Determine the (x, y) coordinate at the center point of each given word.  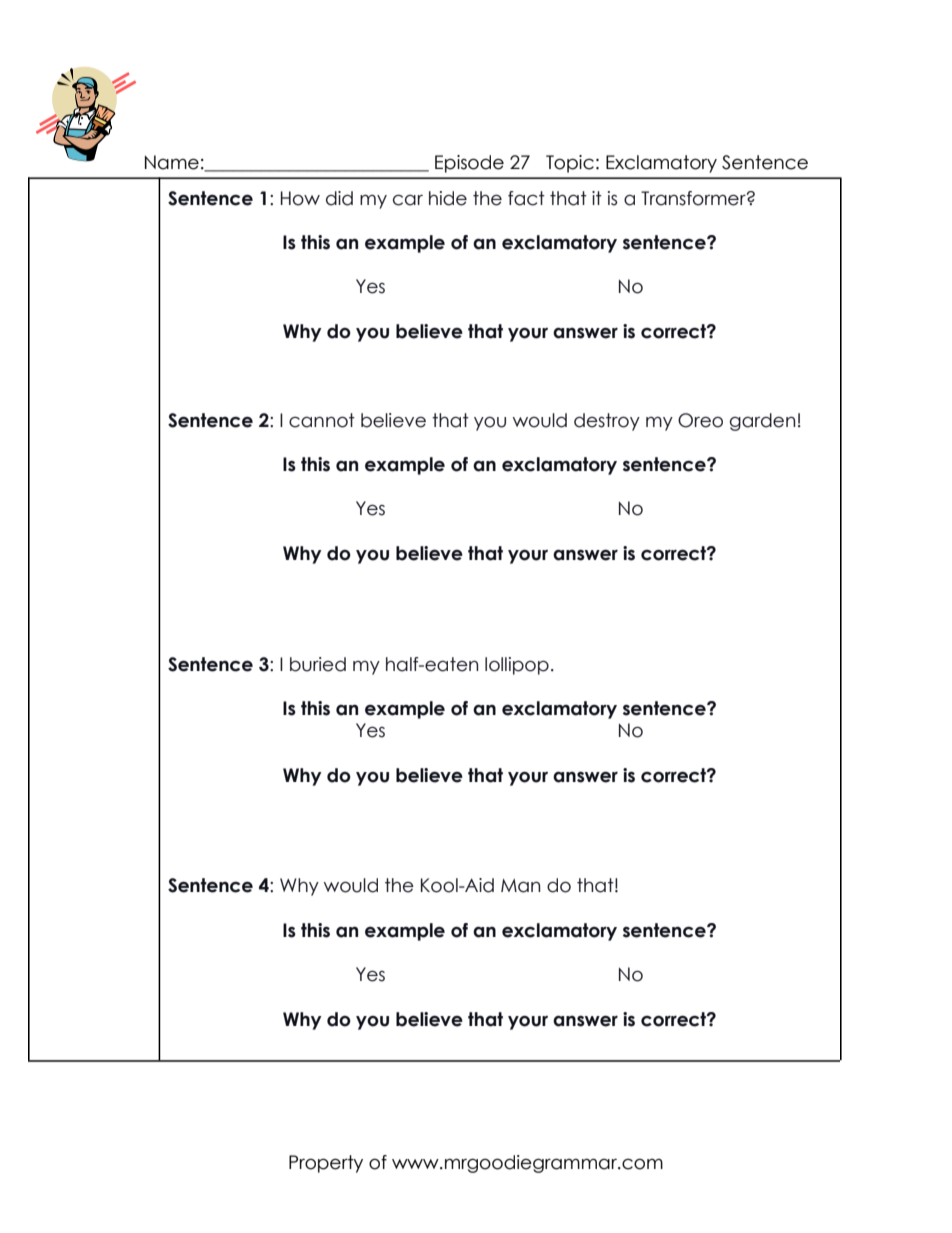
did (339, 198)
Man (520, 886)
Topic (570, 164)
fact (526, 198)
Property (326, 1164)
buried (318, 664)
